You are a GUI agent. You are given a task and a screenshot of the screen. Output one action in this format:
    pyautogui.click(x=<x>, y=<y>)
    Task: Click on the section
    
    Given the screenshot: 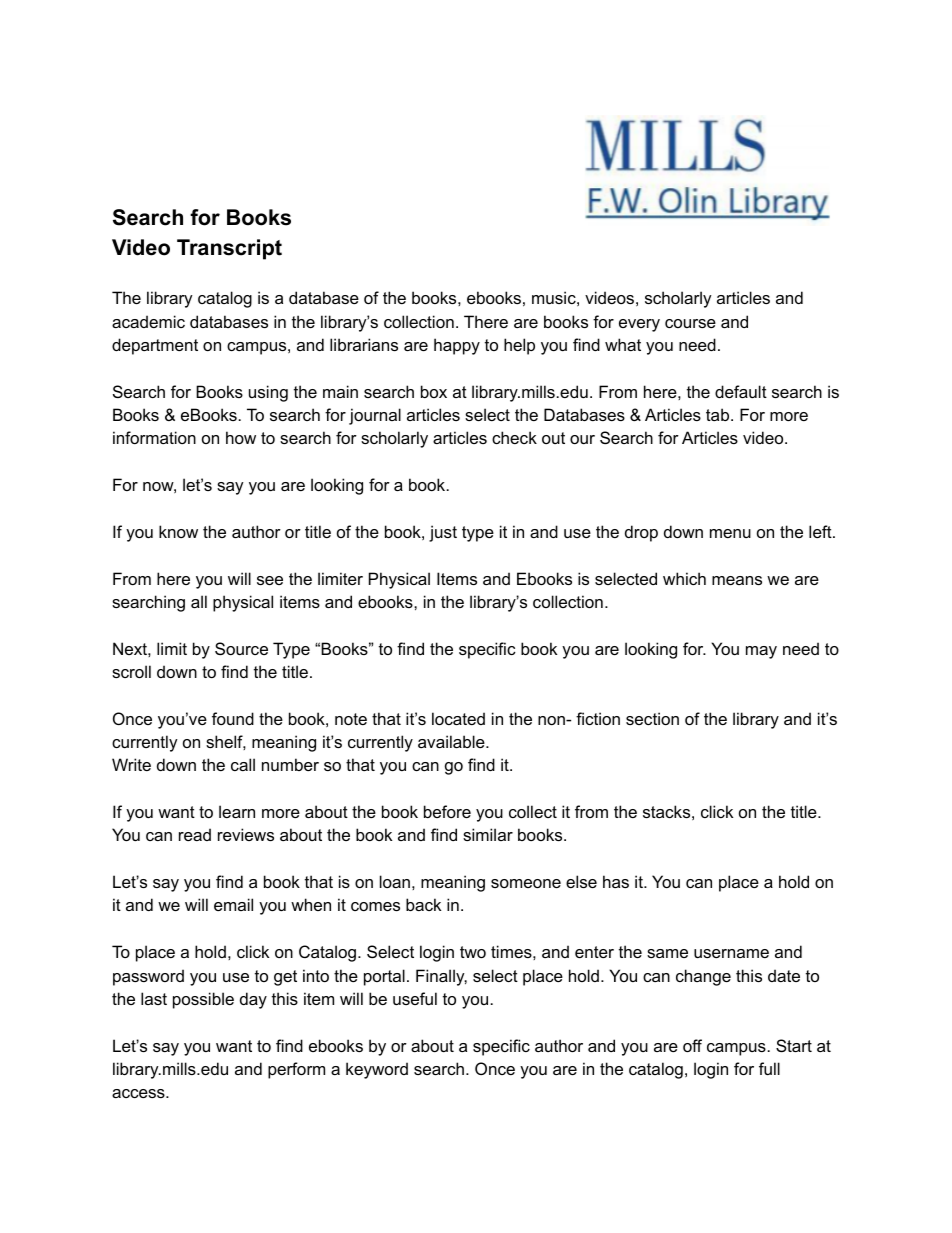 What is the action you would take?
    pyautogui.click(x=652, y=718)
